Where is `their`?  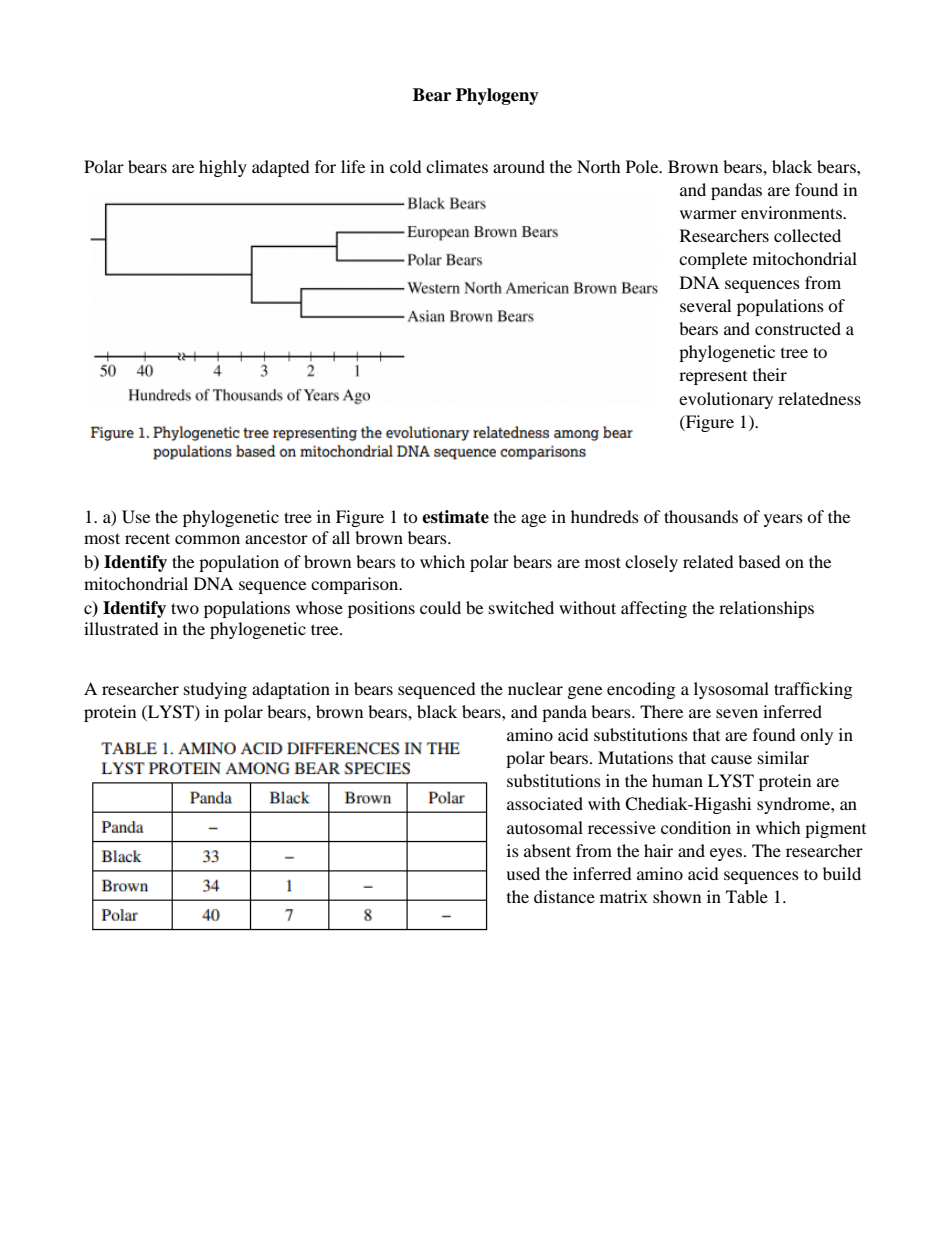
their is located at coordinates (770, 374).
